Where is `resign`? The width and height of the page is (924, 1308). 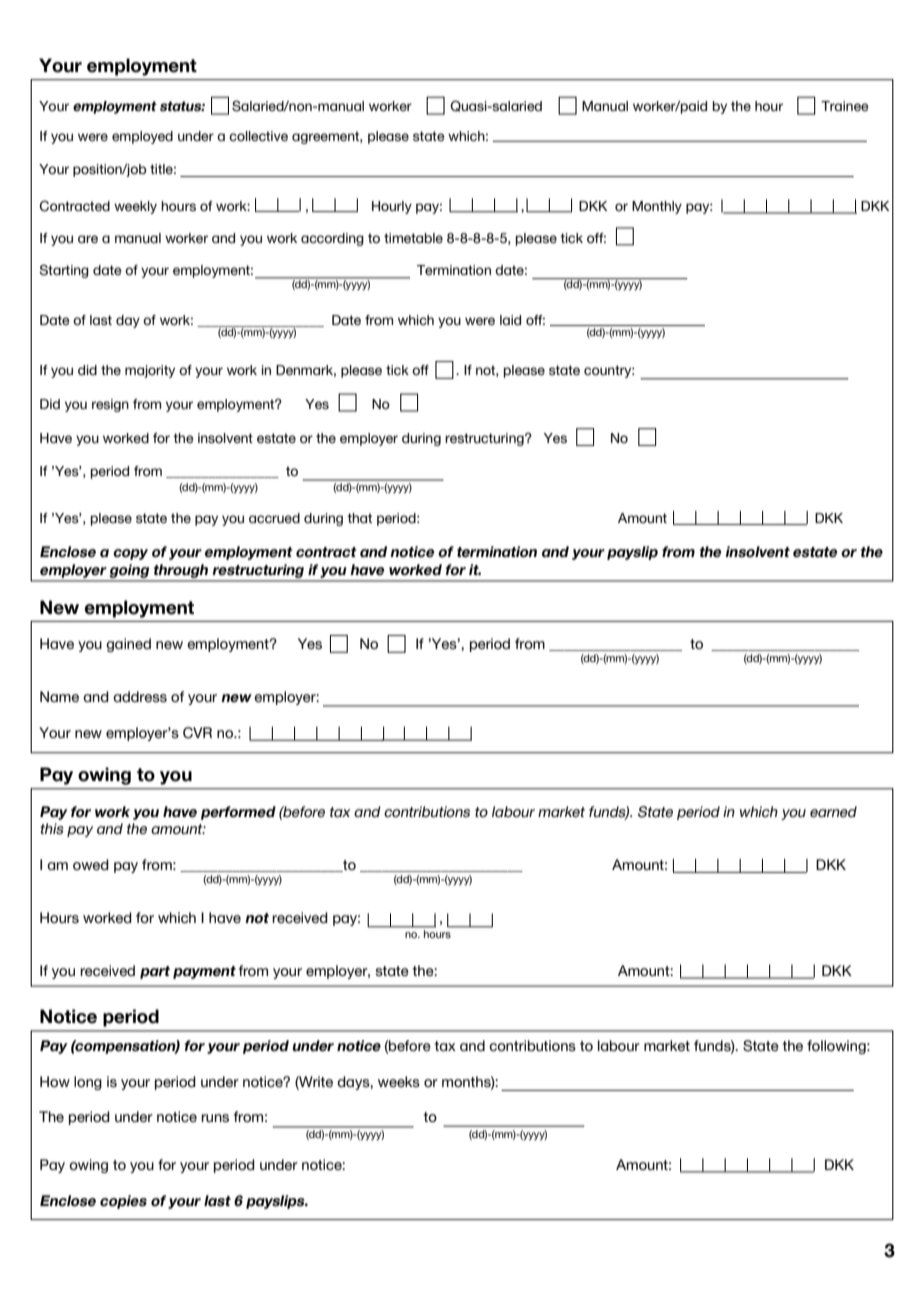
resign is located at coordinates (110, 405).
